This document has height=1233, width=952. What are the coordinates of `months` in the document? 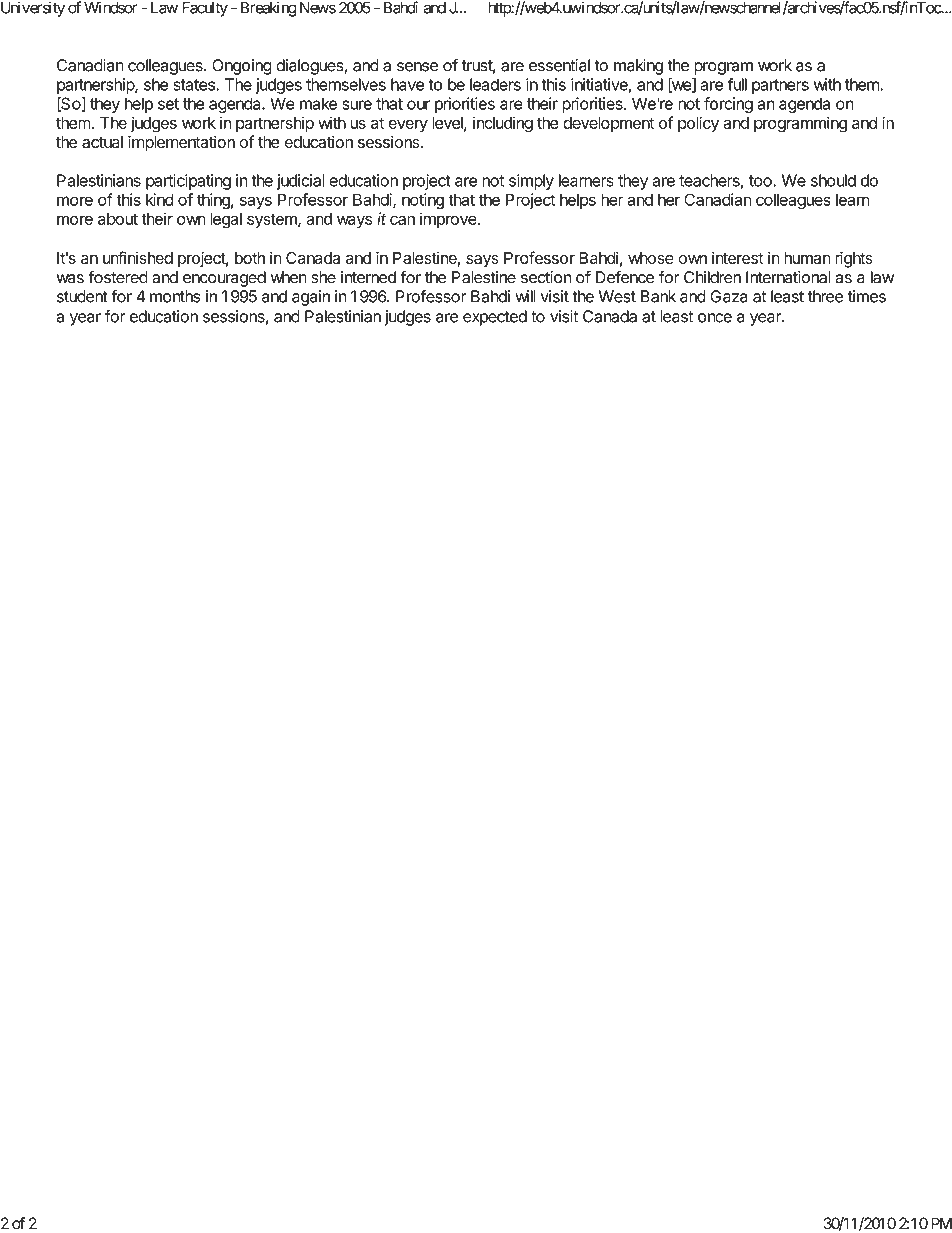 It's located at (175, 296).
